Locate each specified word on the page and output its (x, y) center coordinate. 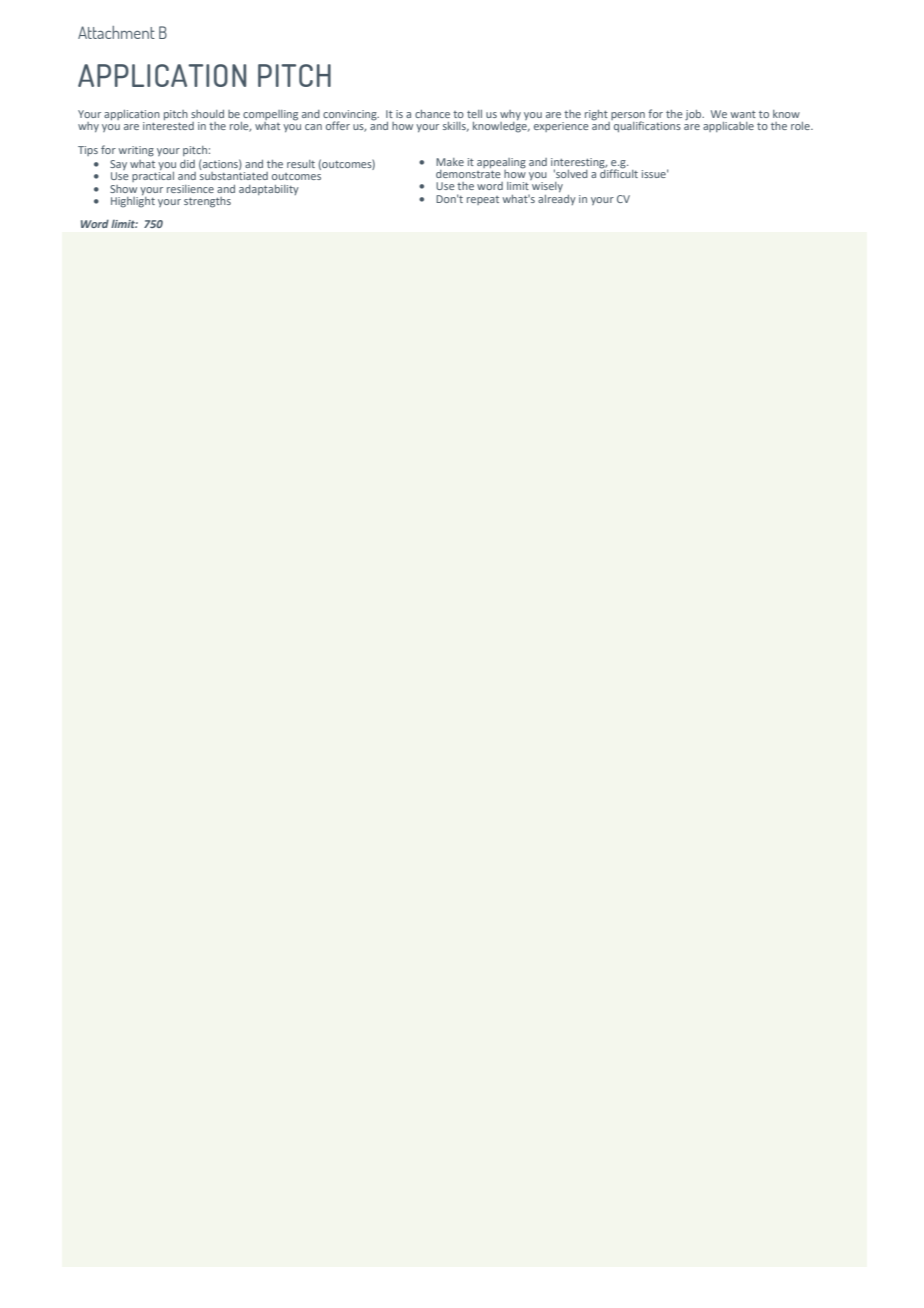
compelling (269, 116)
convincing (351, 116)
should (207, 114)
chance (432, 114)
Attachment (116, 32)
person (627, 117)
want (743, 114)
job (694, 115)
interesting (579, 164)
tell (474, 114)
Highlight (133, 201)
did (187, 164)
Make (450, 162)
